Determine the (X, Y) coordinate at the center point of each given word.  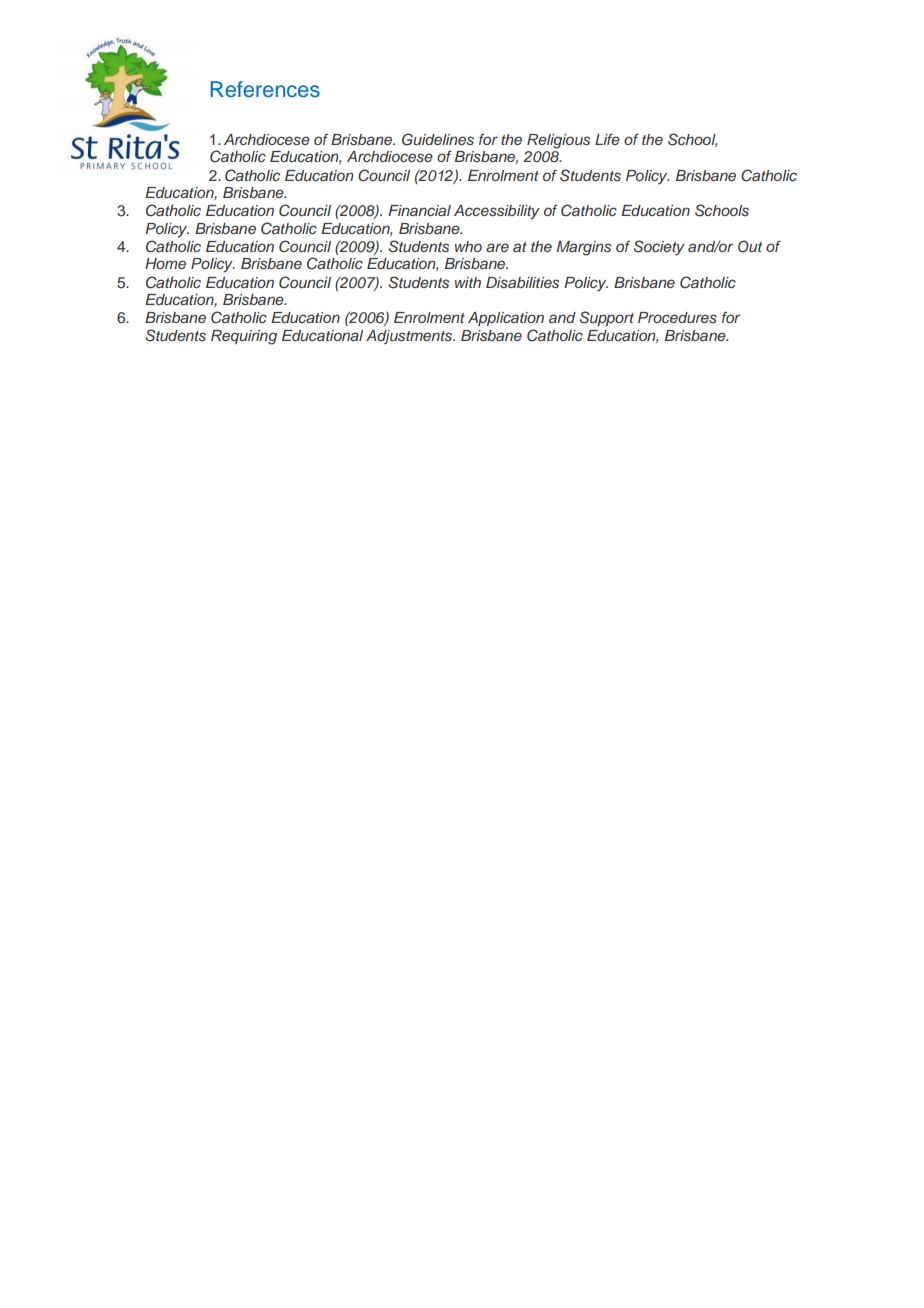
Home (165, 263)
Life (607, 139)
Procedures (677, 318)
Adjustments (410, 337)
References (265, 89)
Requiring (244, 337)
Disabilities (522, 283)
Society (659, 248)
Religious (558, 141)
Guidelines (438, 139)
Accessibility (497, 212)
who (468, 246)
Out (750, 246)
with (468, 282)
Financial (419, 210)
